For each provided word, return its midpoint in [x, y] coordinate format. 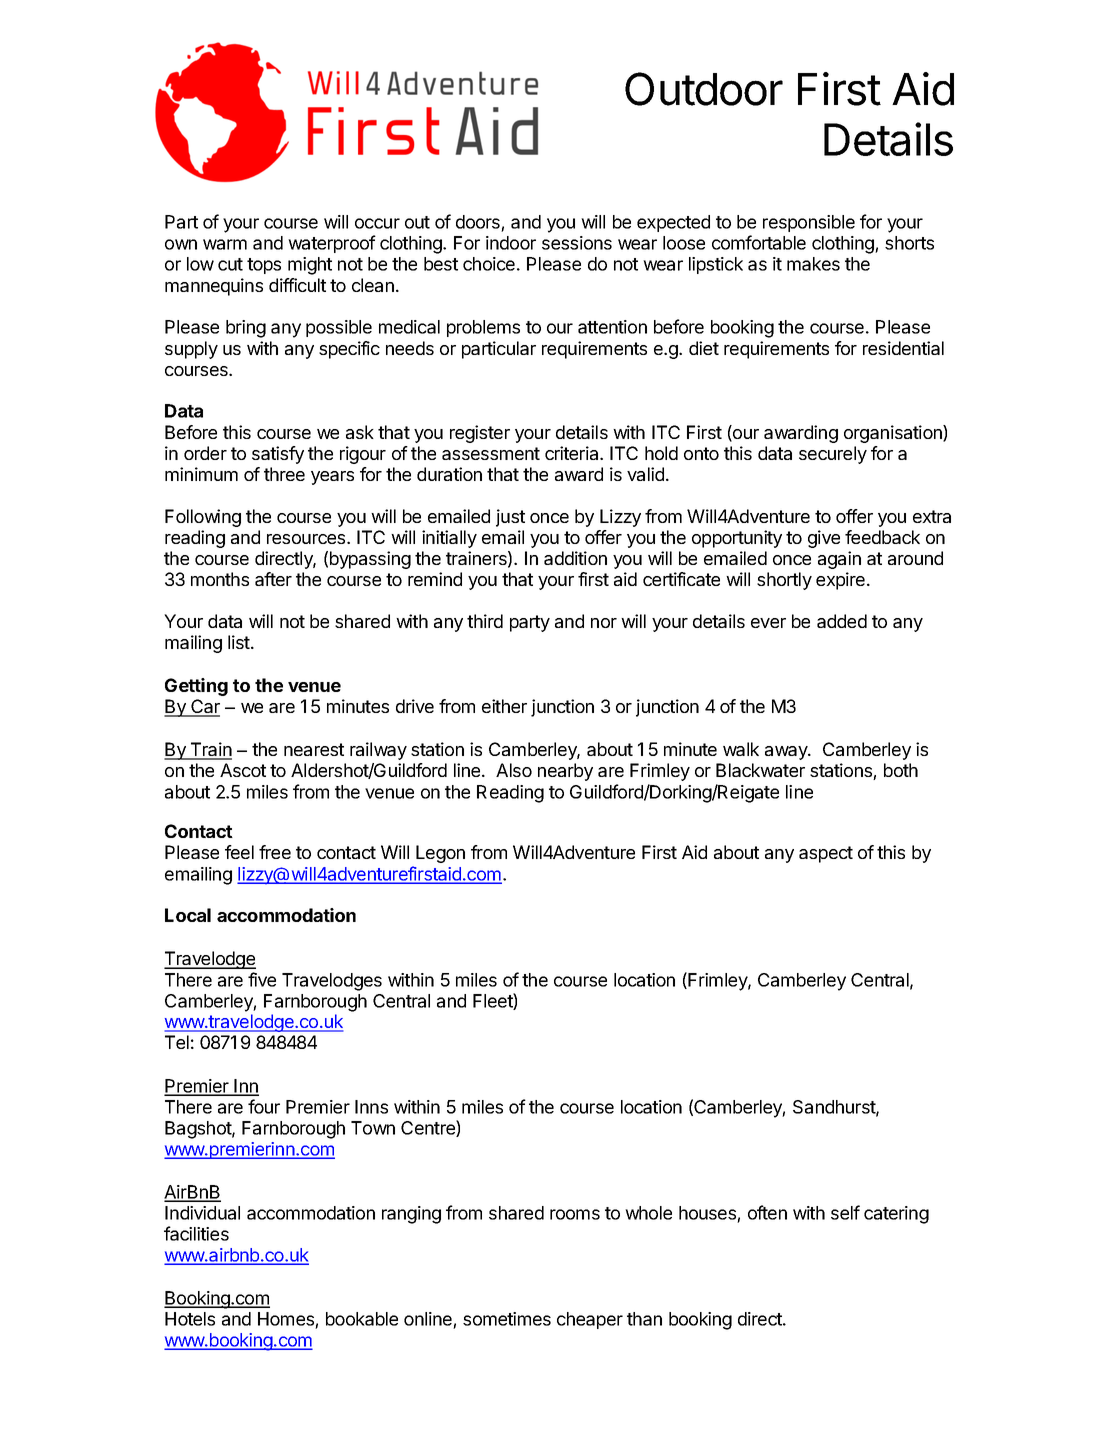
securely [833, 455]
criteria [573, 453]
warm [225, 244]
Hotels [190, 1319]
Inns [371, 1107]
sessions [577, 243]
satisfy [278, 455]
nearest [314, 749]
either [504, 706]
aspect [826, 854]
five [262, 979]
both [901, 770]
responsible [809, 223]
